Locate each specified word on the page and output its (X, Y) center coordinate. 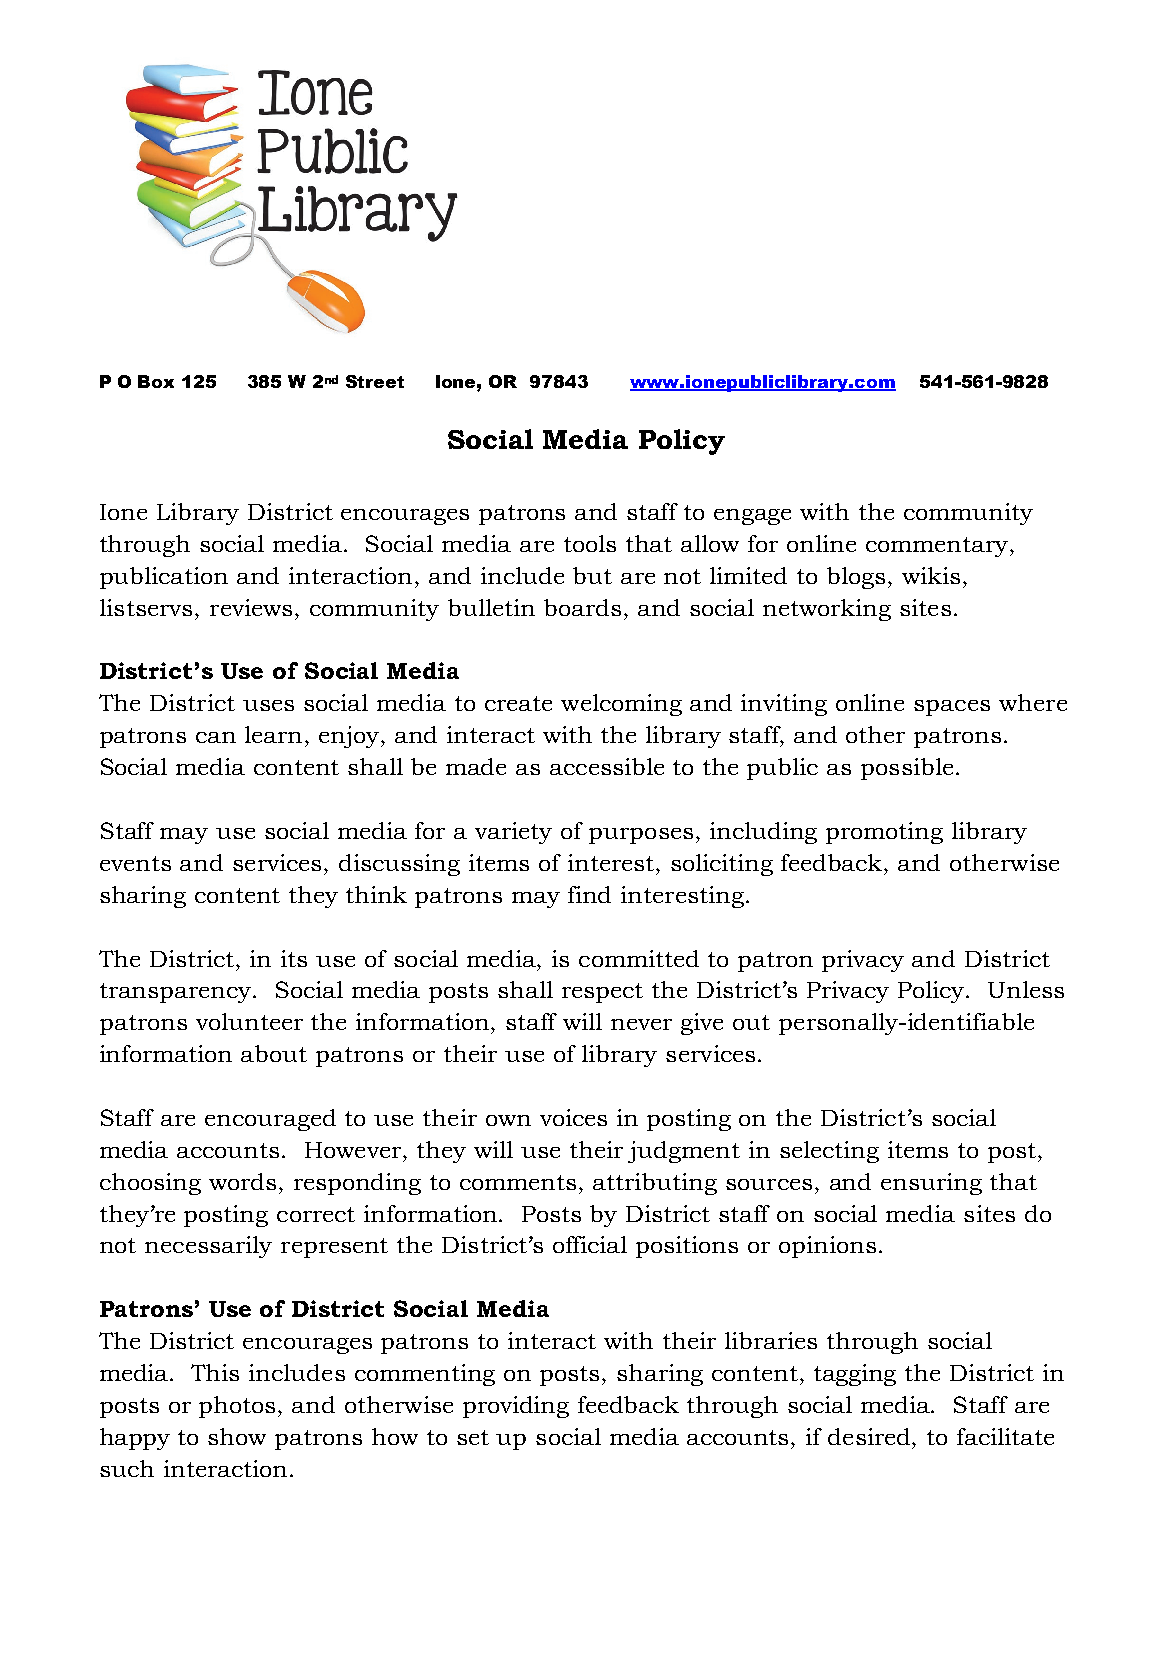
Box (156, 381)
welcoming (621, 705)
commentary (938, 547)
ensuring (931, 1184)
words (242, 1181)
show (237, 1436)
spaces (952, 708)
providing (516, 1407)
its (294, 958)
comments (518, 1182)
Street (375, 381)
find (589, 894)
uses (268, 705)
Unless (1026, 989)
